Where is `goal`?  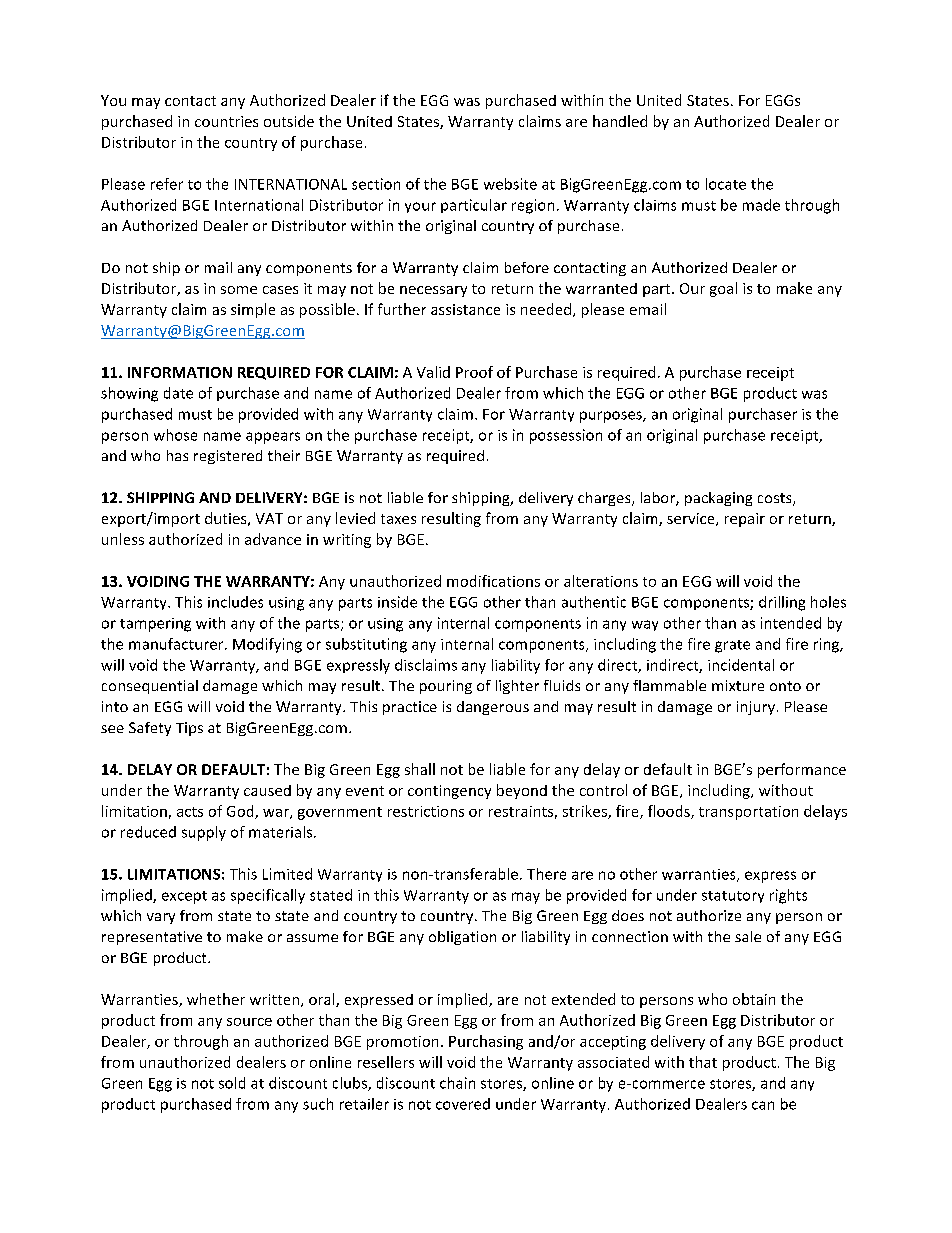
goal is located at coordinates (723, 289).
